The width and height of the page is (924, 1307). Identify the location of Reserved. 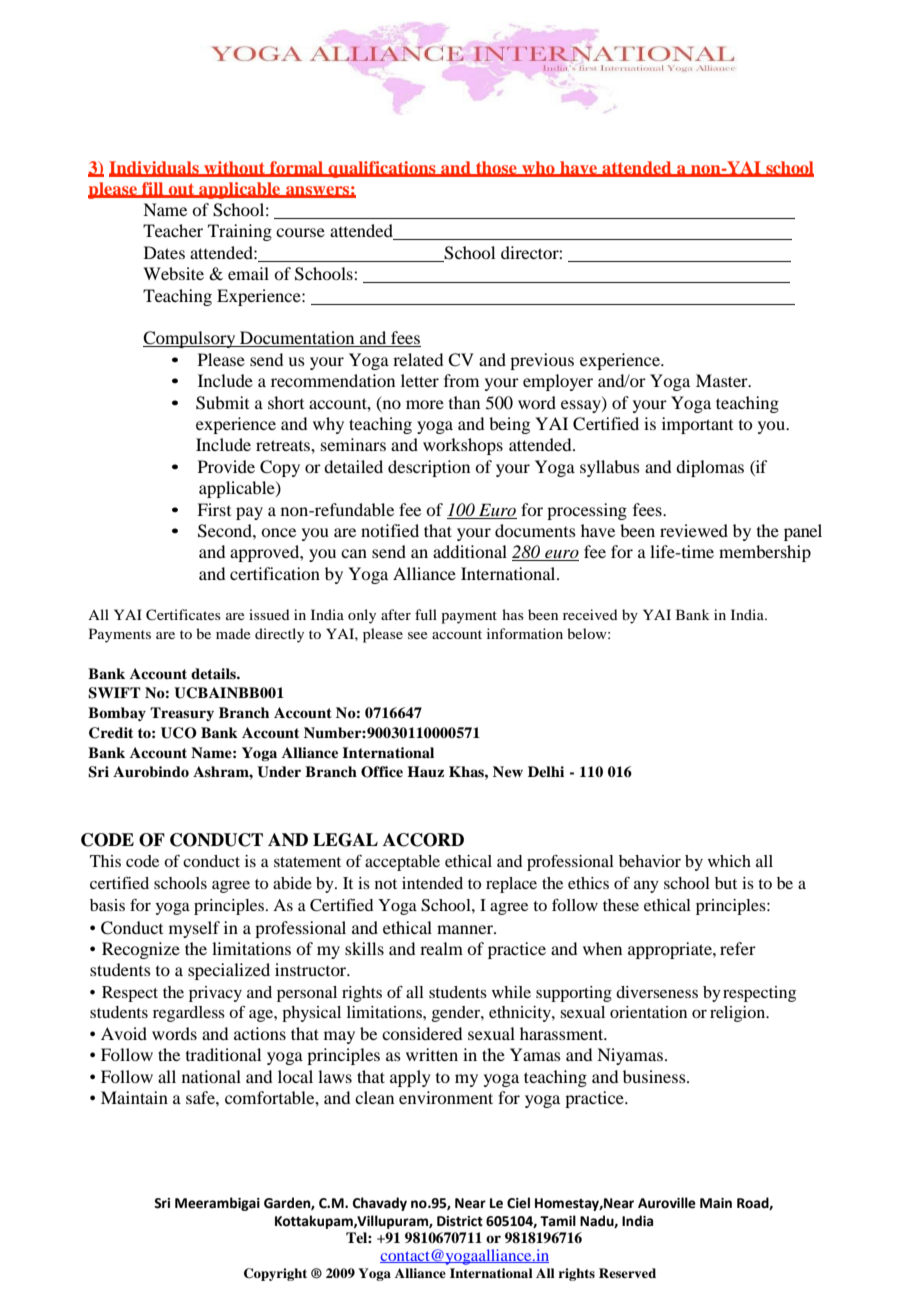
(627, 1273).
